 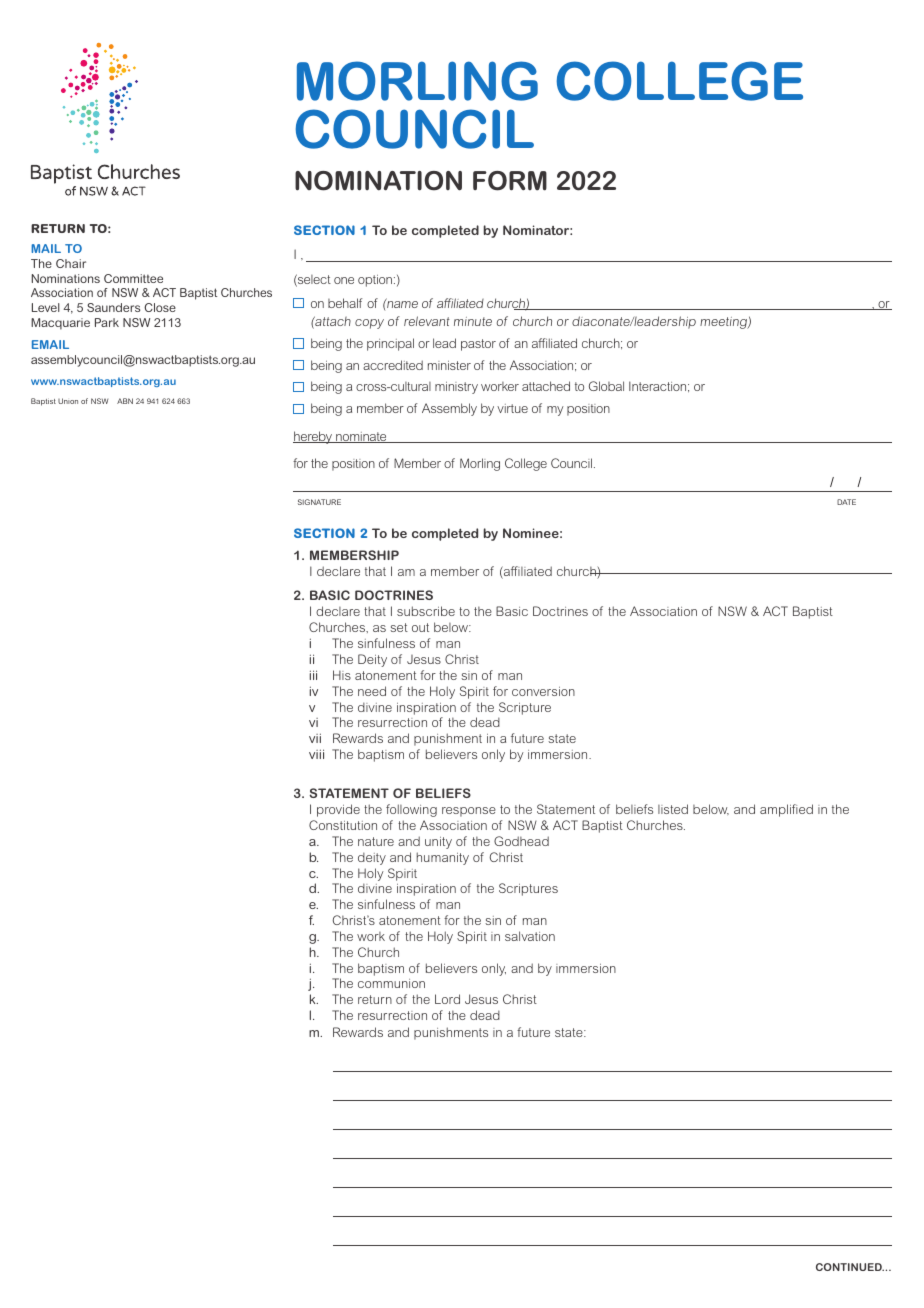 I want to click on Chair, so click(x=71, y=263).
